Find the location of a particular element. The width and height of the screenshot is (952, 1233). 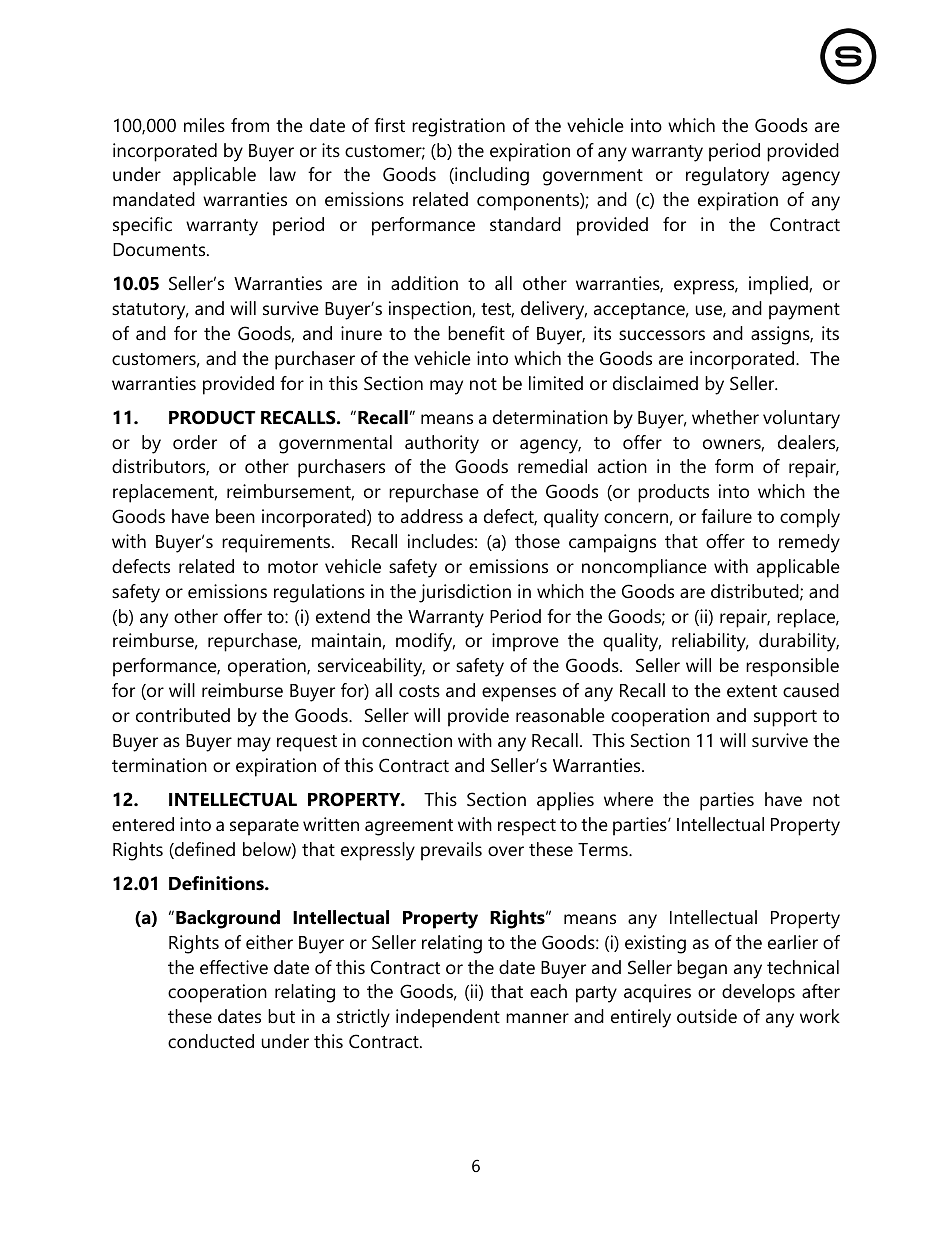

whether is located at coordinates (725, 417).
